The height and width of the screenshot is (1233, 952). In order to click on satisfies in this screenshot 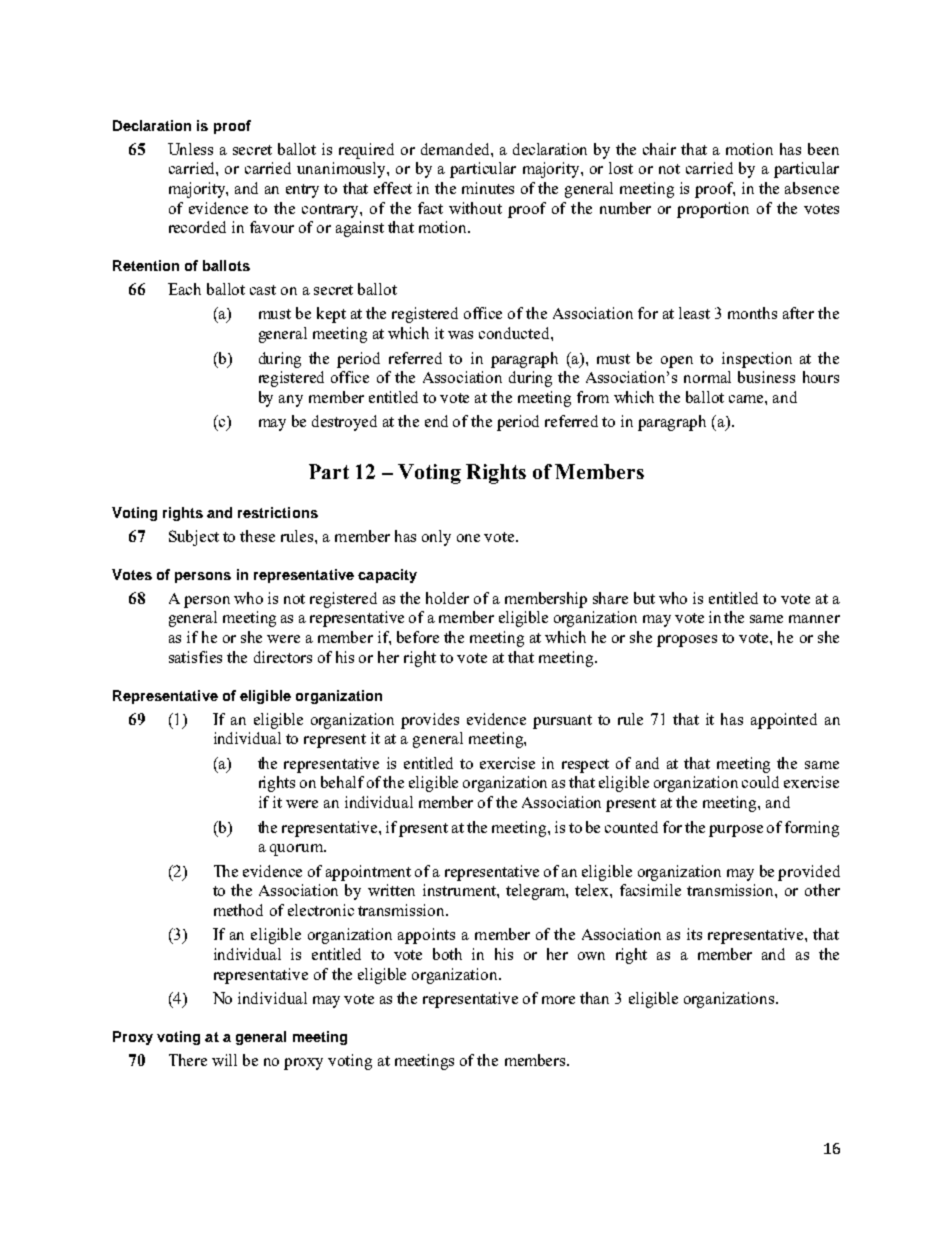, I will do `click(195, 657)`.
